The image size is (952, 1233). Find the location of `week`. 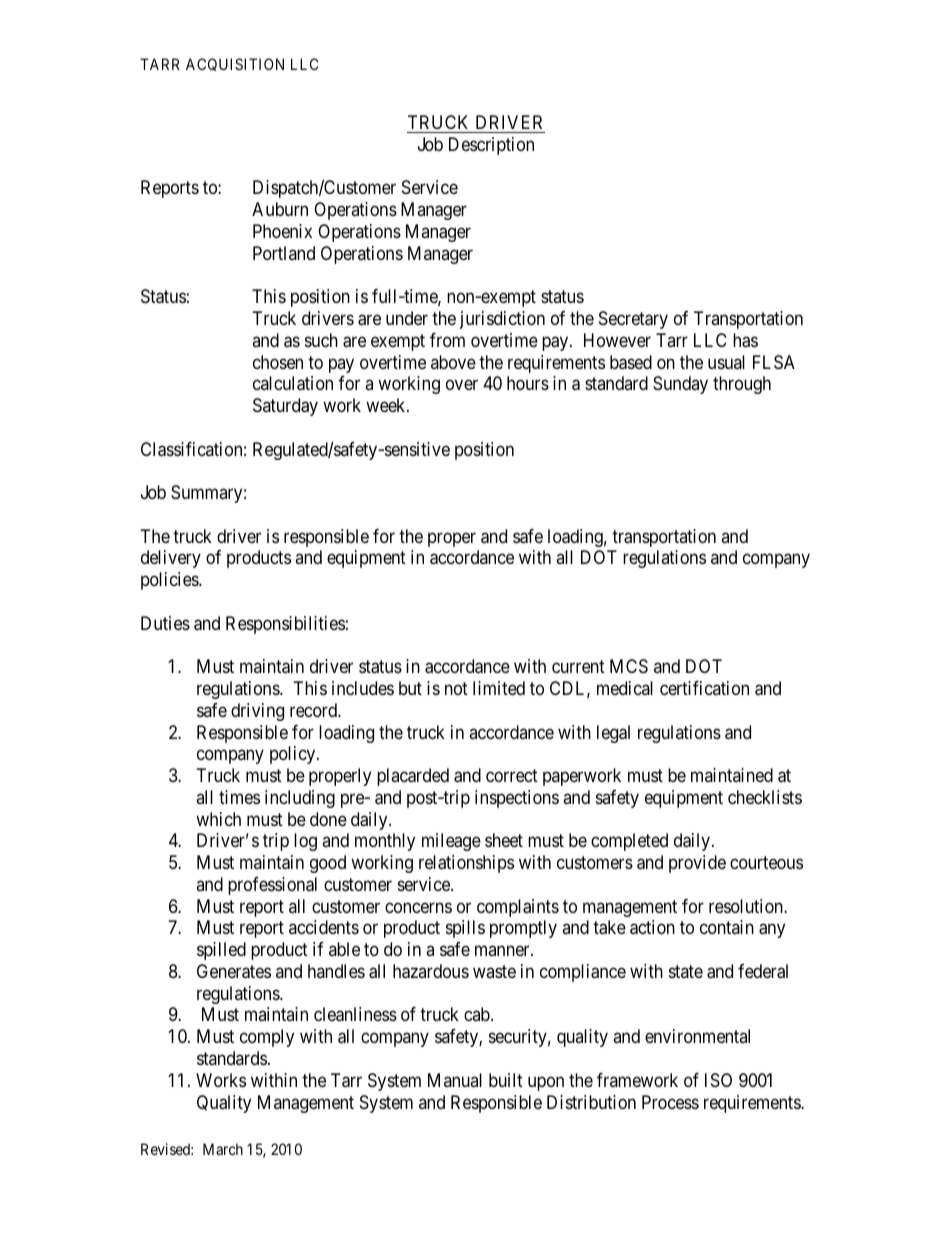

week is located at coordinates (387, 405).
